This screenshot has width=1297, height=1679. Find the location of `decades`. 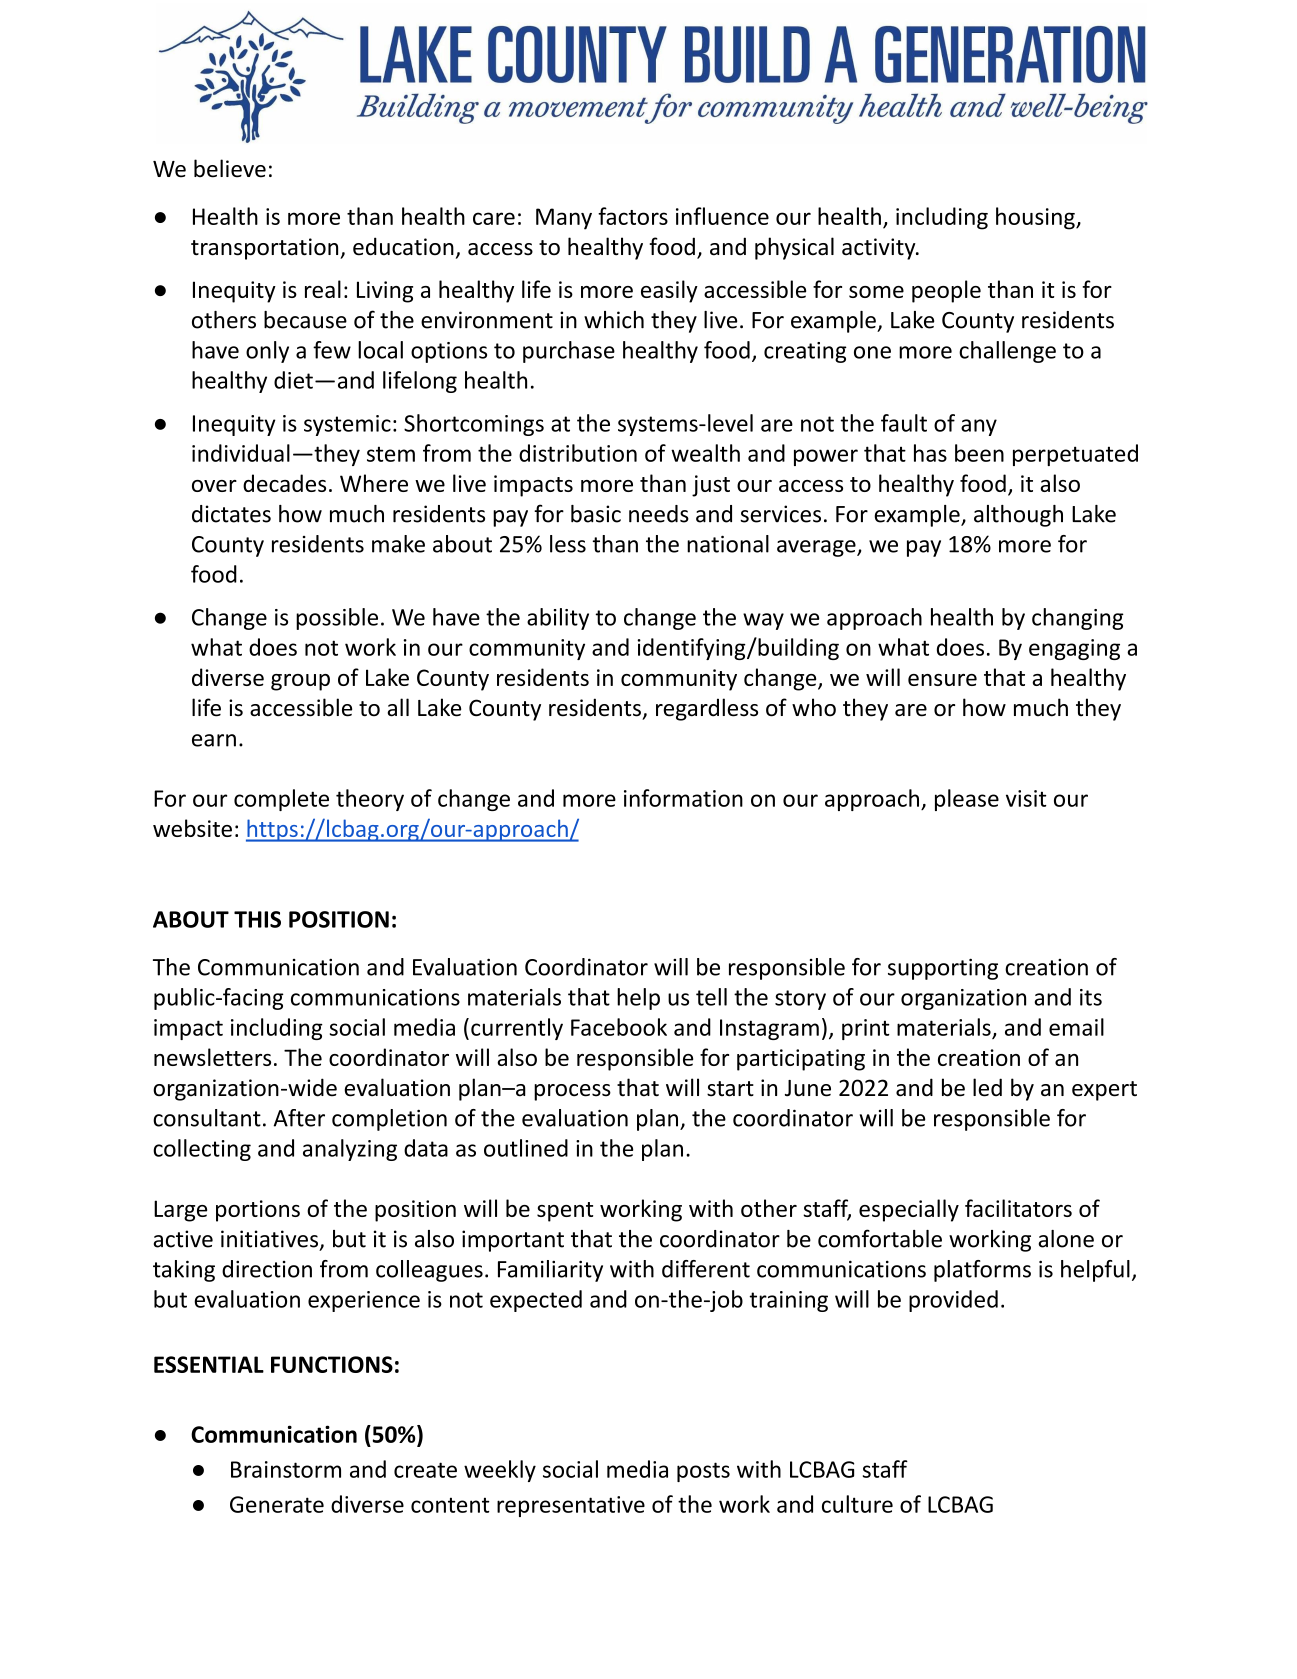

decades is located at coordinates (284, 483).
